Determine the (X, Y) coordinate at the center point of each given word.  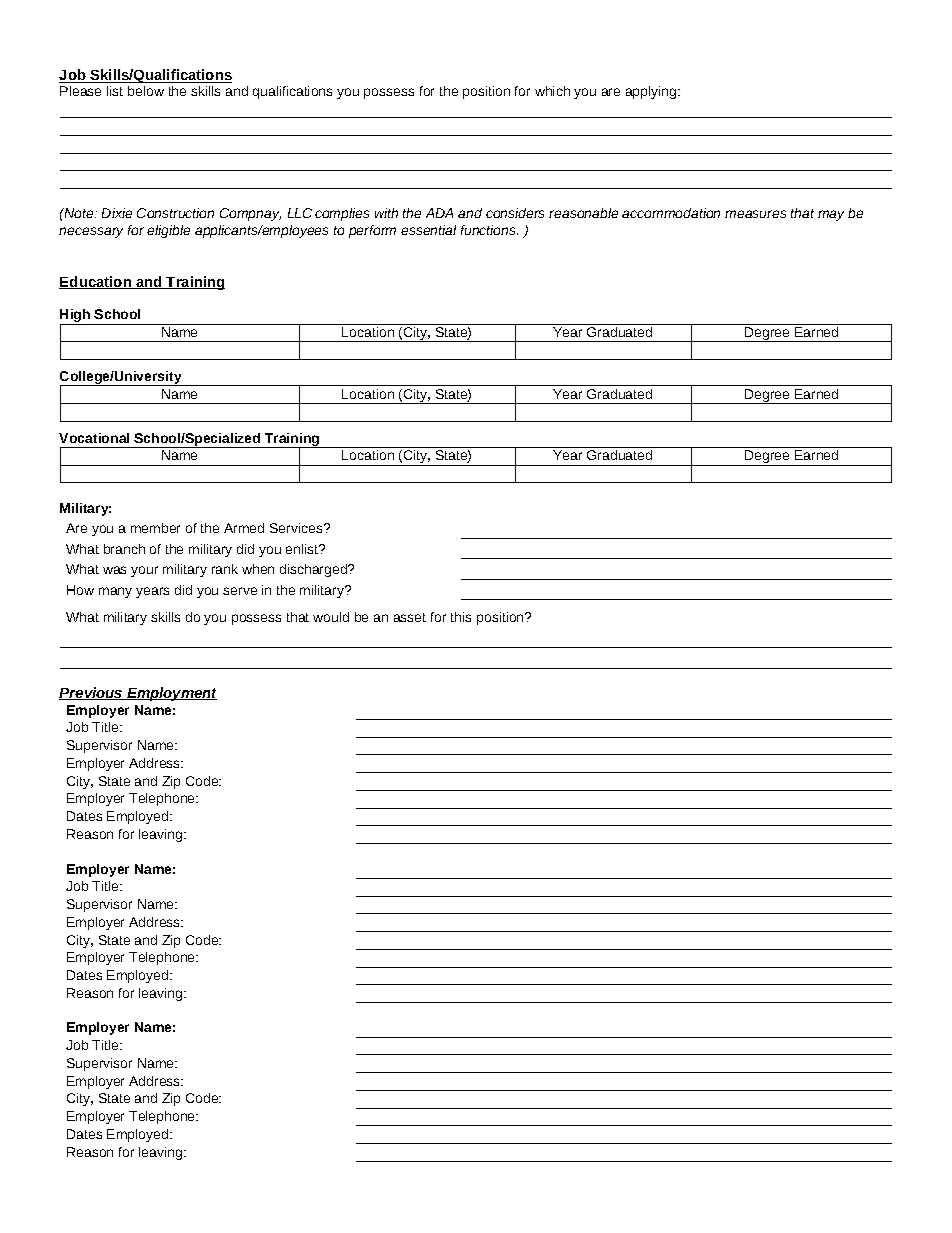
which (552, 91)
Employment (171, 694)
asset (410, 617)
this (461, 617)
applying (652, 92)
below (146, 91)
